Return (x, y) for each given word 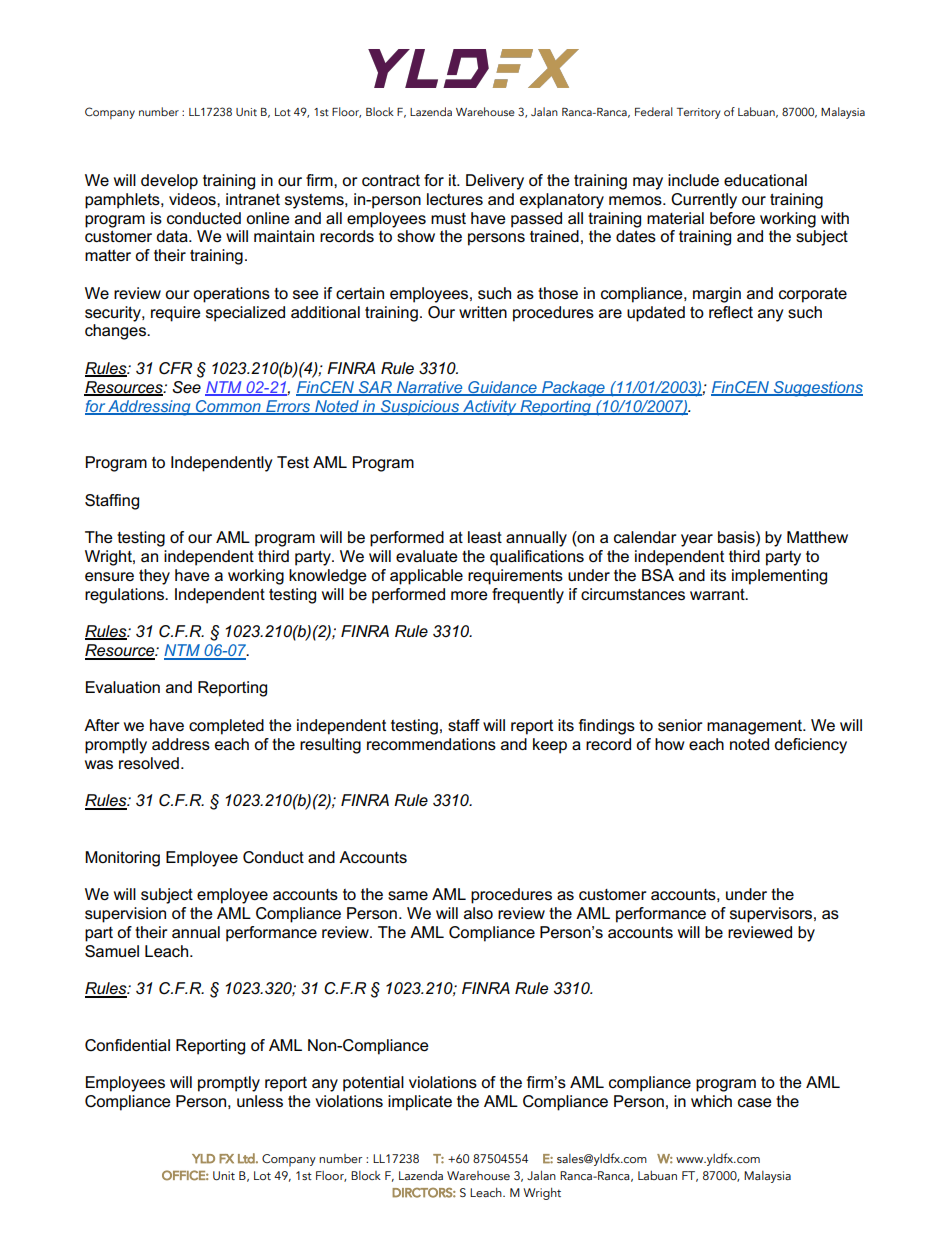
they (154, 577)
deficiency (810, 746)
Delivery (495, 182)
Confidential (127, 1045)
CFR (175, 368)
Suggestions (817, 389)
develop (169, 182)
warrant (718, 594)
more (469, 595)
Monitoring (122, 859)
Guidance (502, 388)
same (408, 895)
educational (765, 180)
